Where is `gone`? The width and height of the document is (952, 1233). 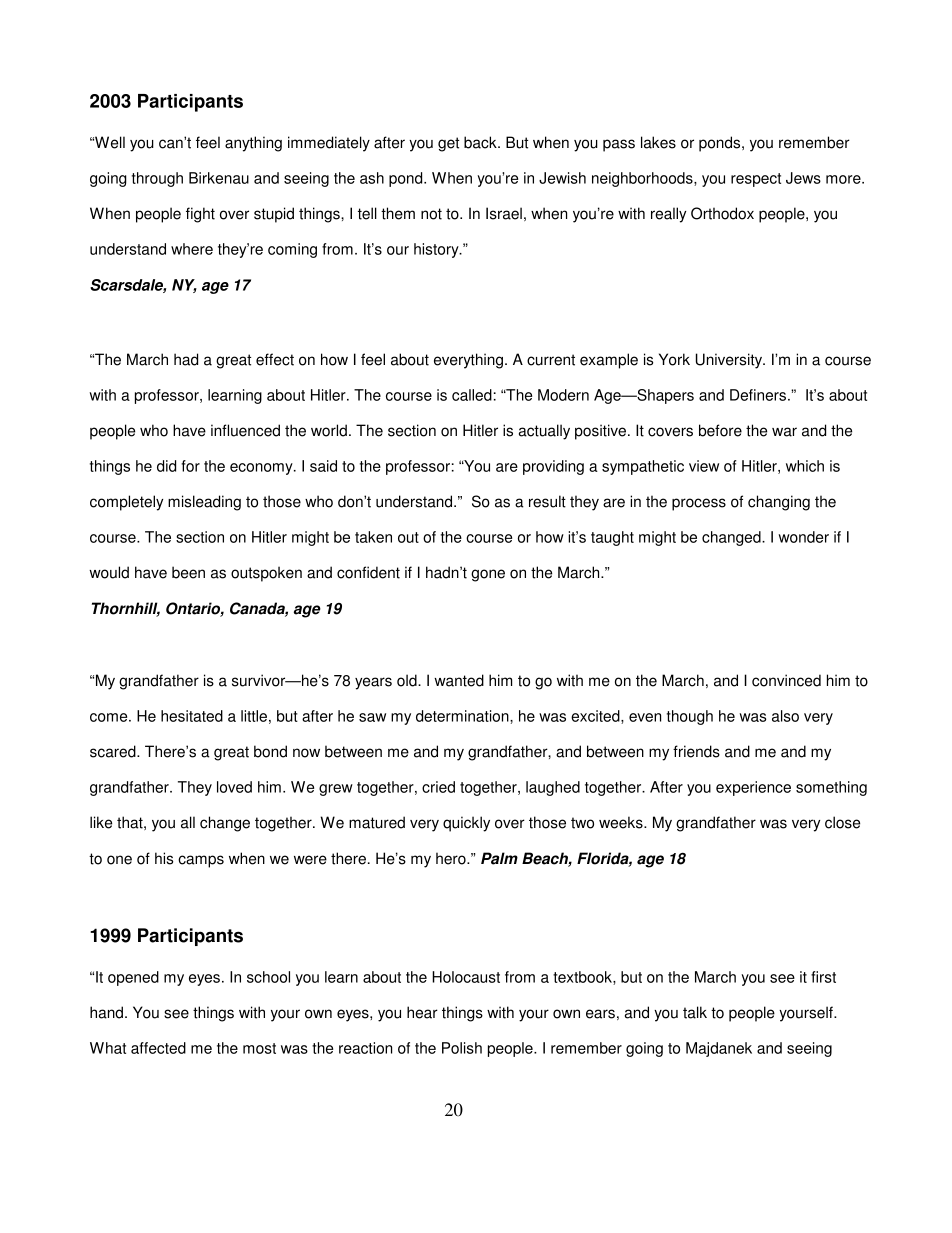 gone is located at coordinates (488, 575).
